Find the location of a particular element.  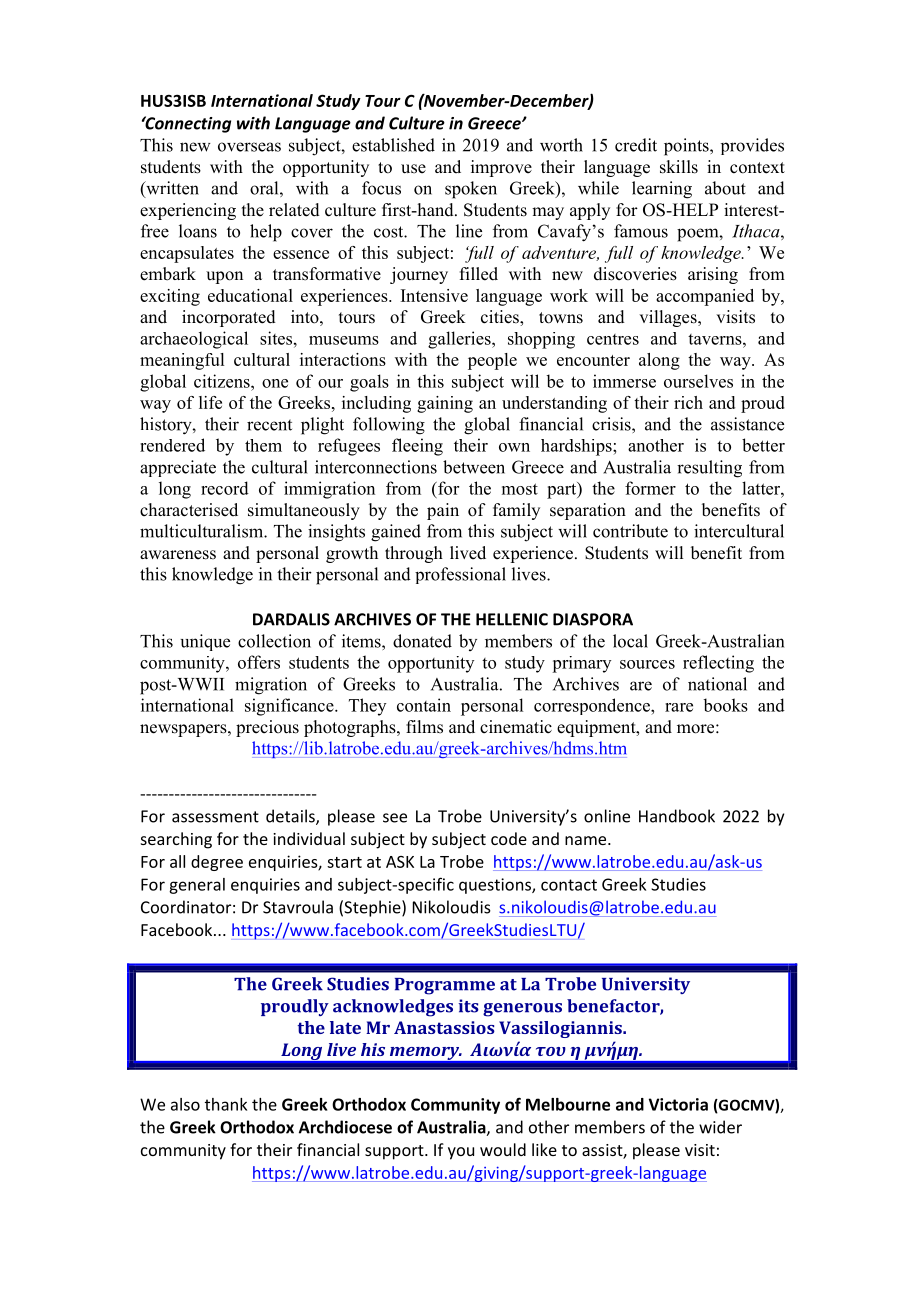

unique is located at coordinates (205, 642).
